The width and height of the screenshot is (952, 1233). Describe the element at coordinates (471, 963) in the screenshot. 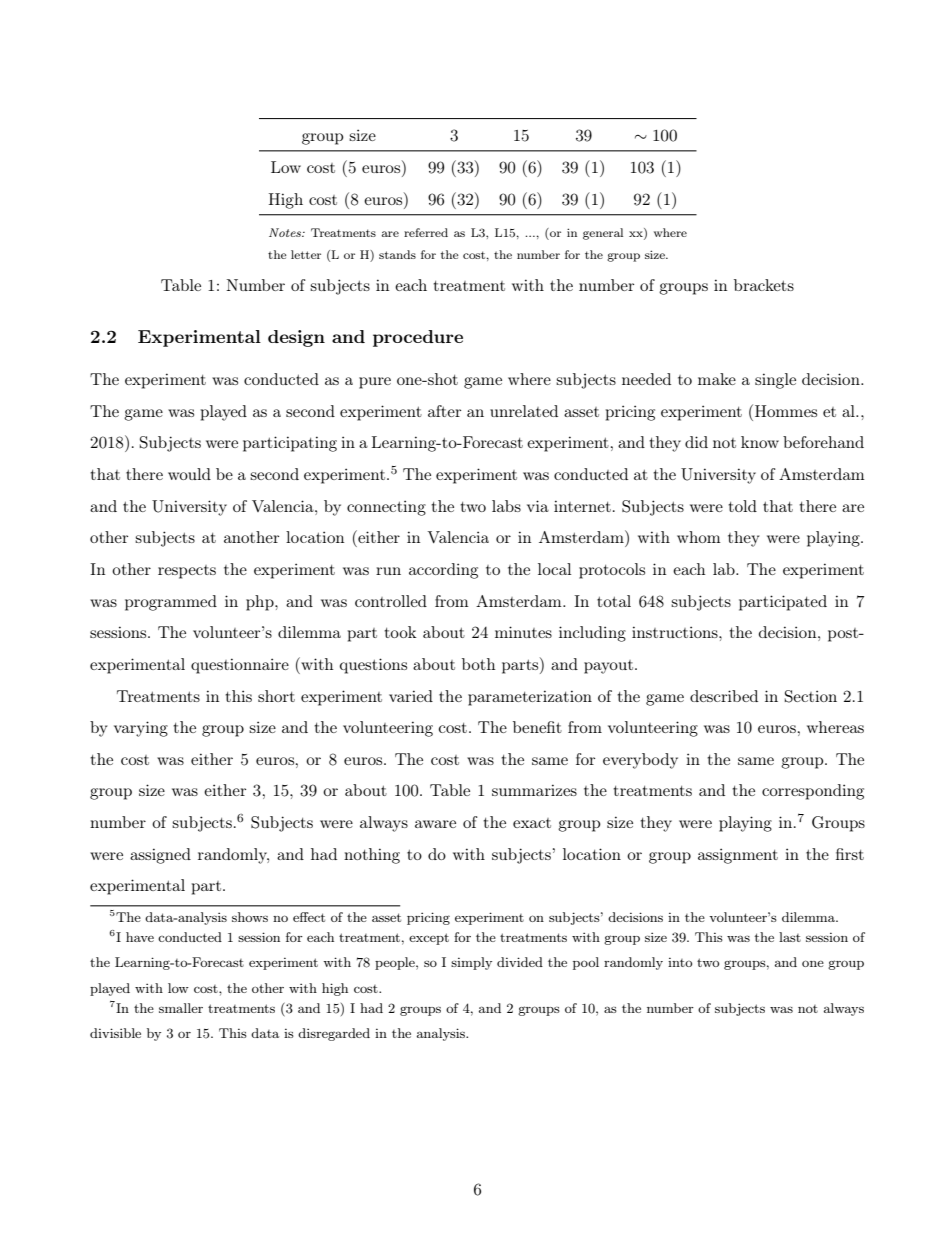

I see `simply` at that location.
